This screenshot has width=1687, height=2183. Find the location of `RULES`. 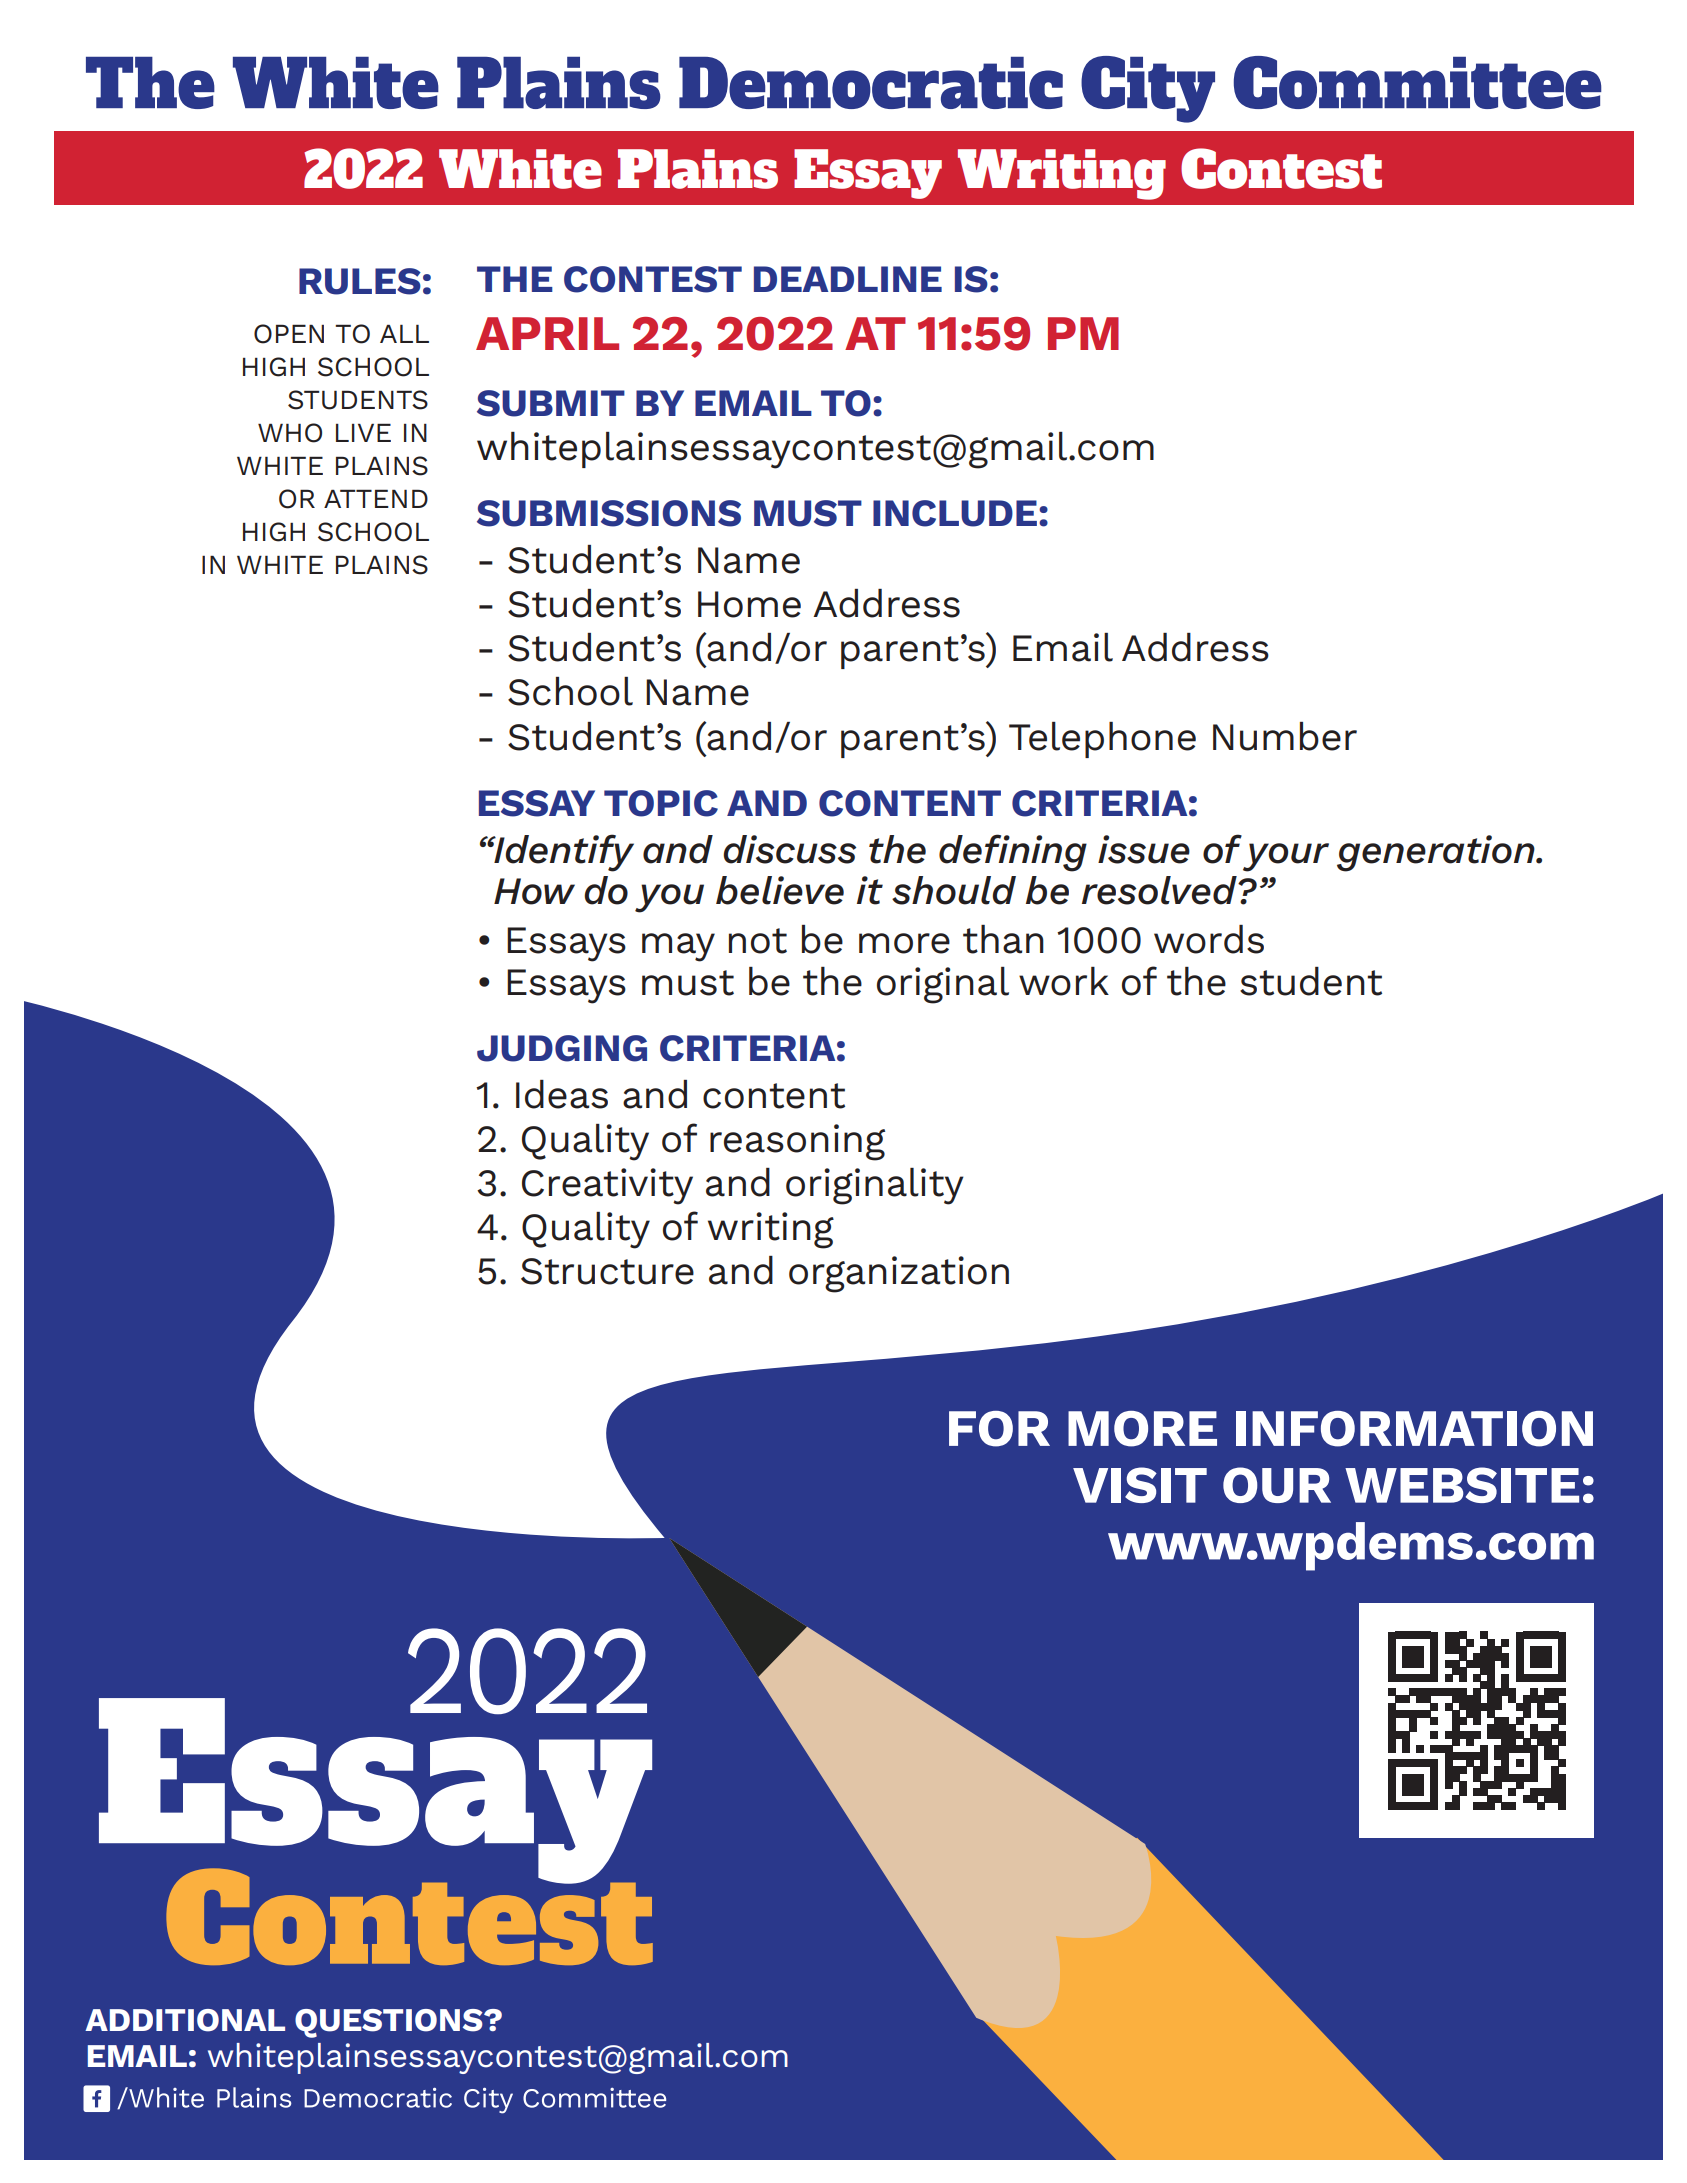

RULES is located at coordinates (360, 281).
